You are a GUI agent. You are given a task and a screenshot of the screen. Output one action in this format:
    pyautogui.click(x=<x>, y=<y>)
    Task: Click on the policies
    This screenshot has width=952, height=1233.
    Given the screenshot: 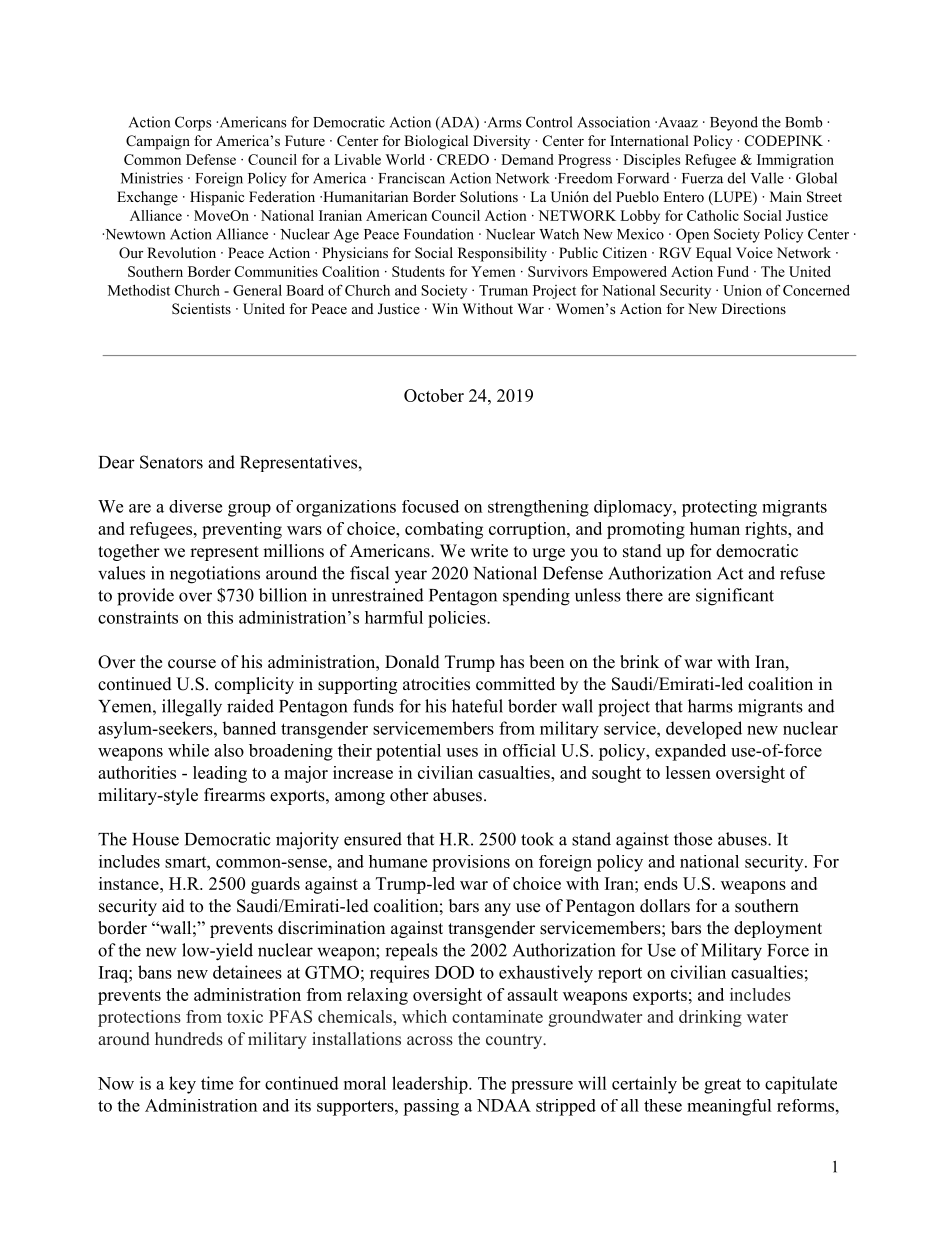 What is the action you would take?
    pyautogui.click(x=458, y=619)
